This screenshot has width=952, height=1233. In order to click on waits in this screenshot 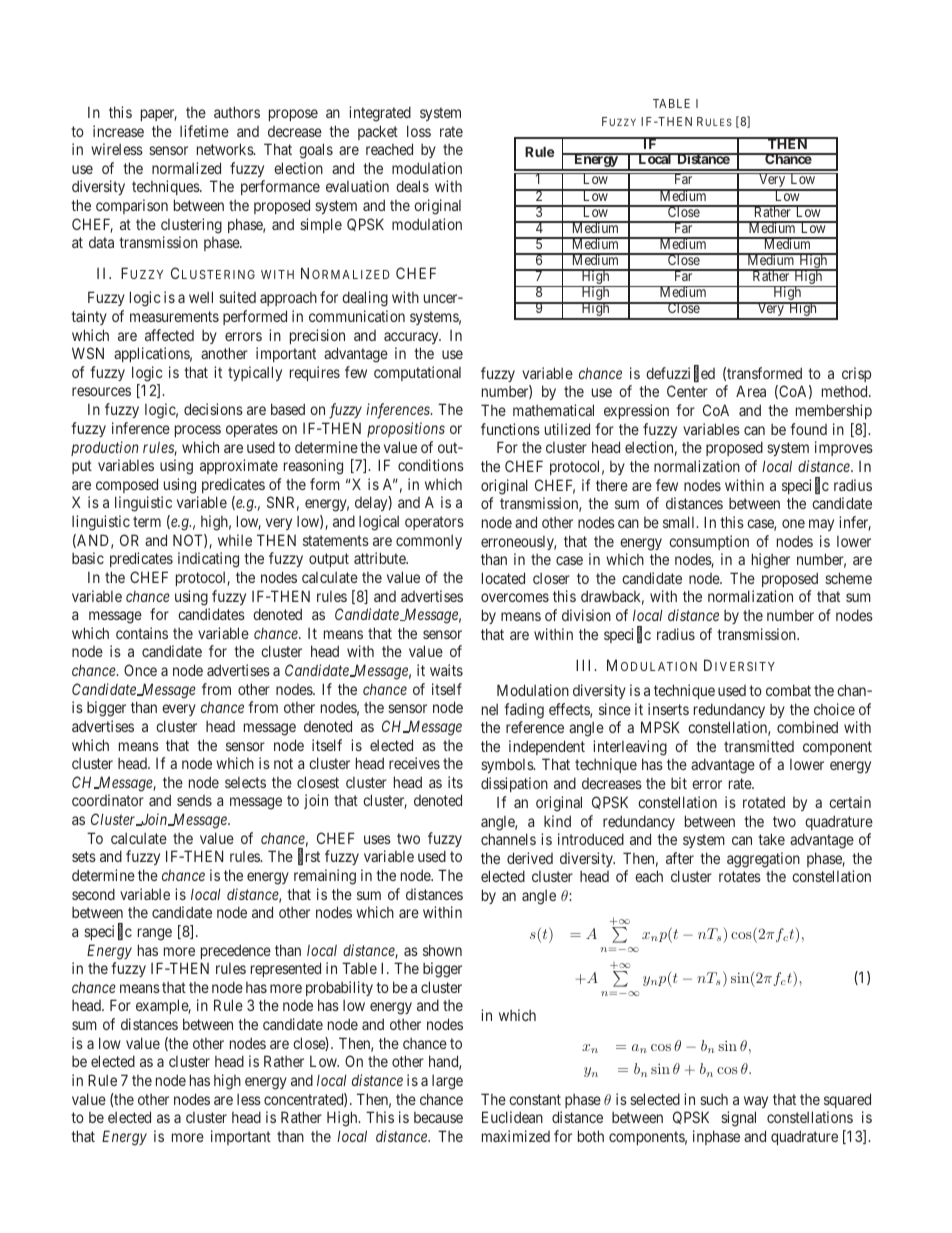, I will do `click(446, 670)`.
